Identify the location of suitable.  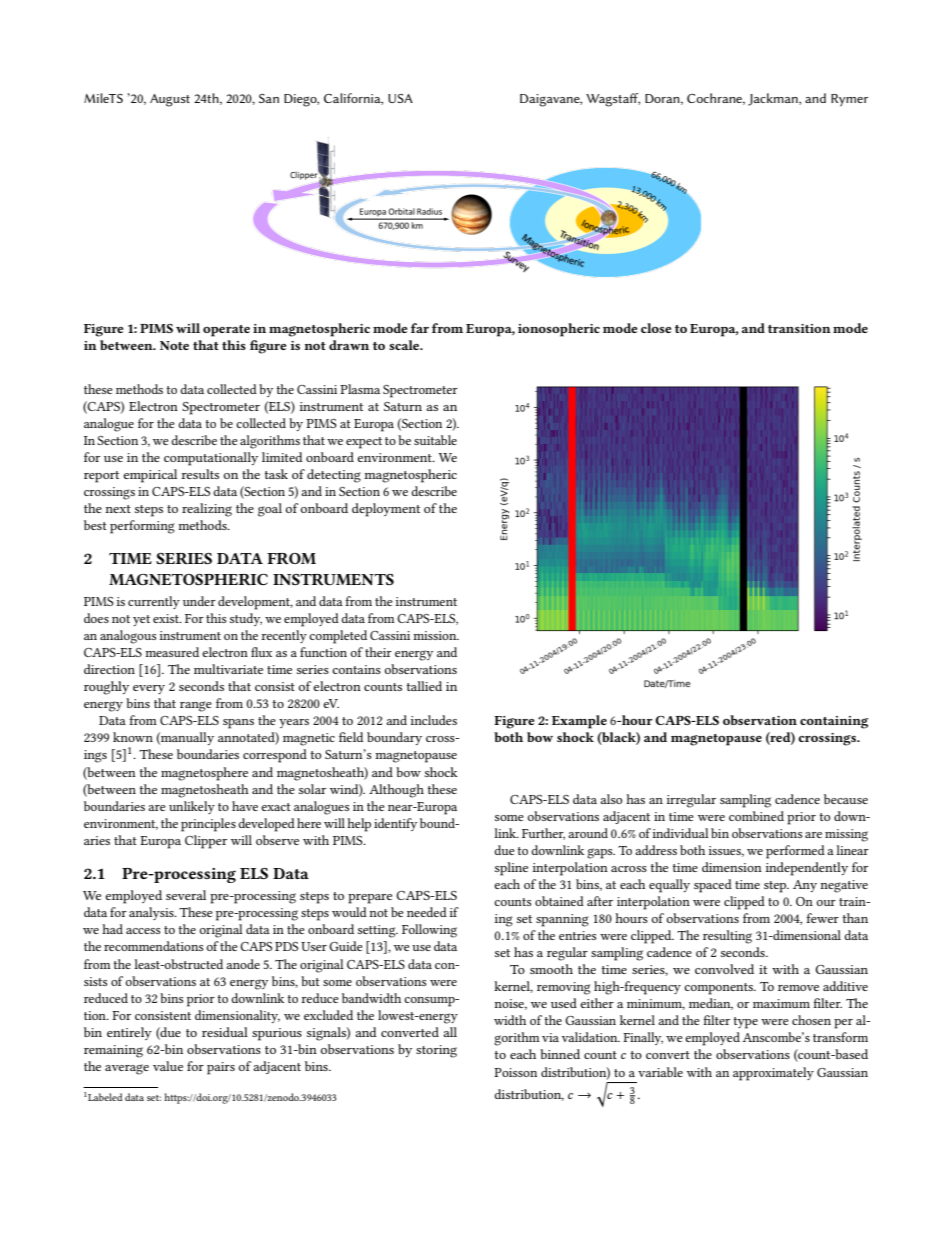
(435, 440).
